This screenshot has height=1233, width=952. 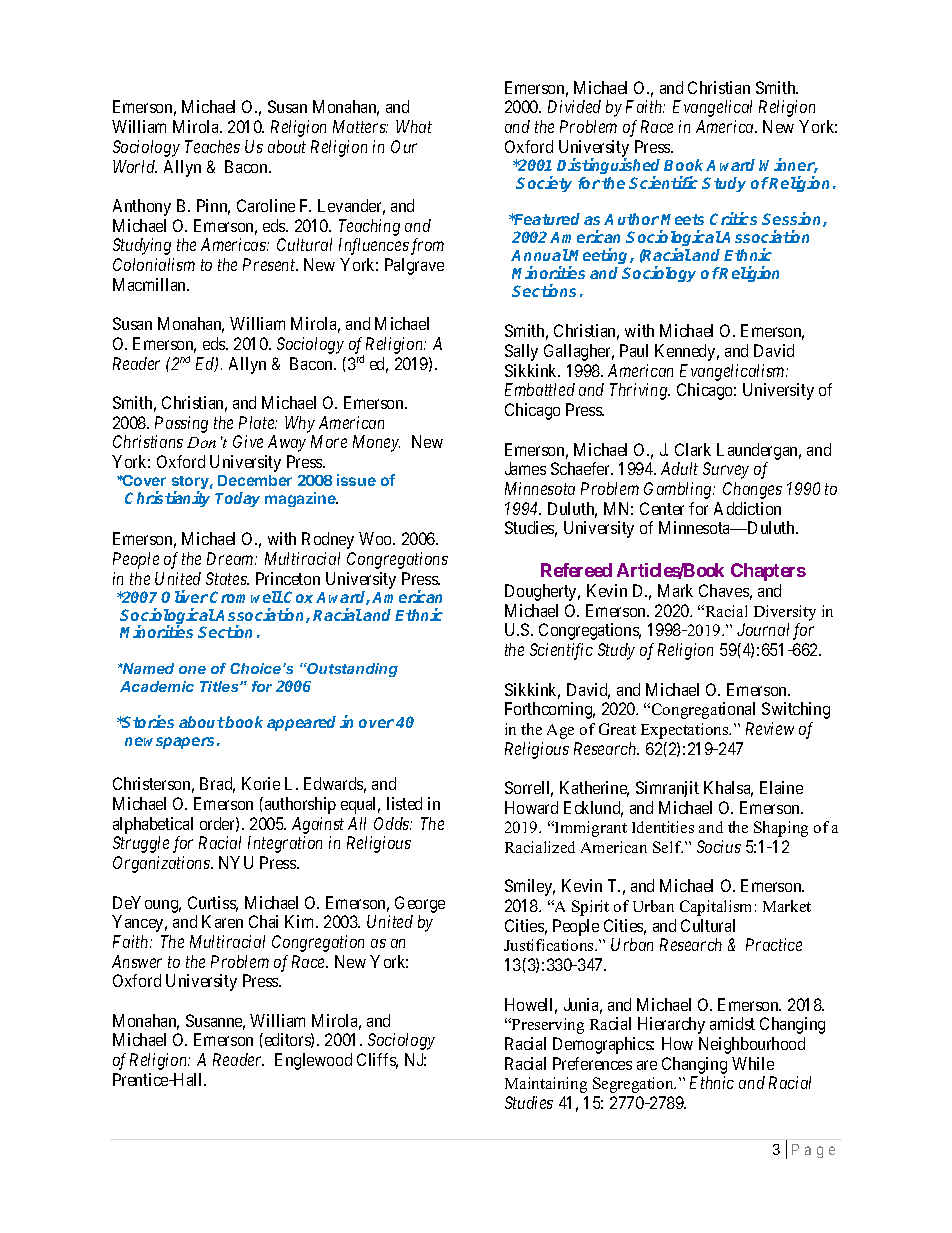 What do you see at coordinates (546, 1085) in the screenshot?
I see `Maintaining` at bounding box center [546, 1085].
